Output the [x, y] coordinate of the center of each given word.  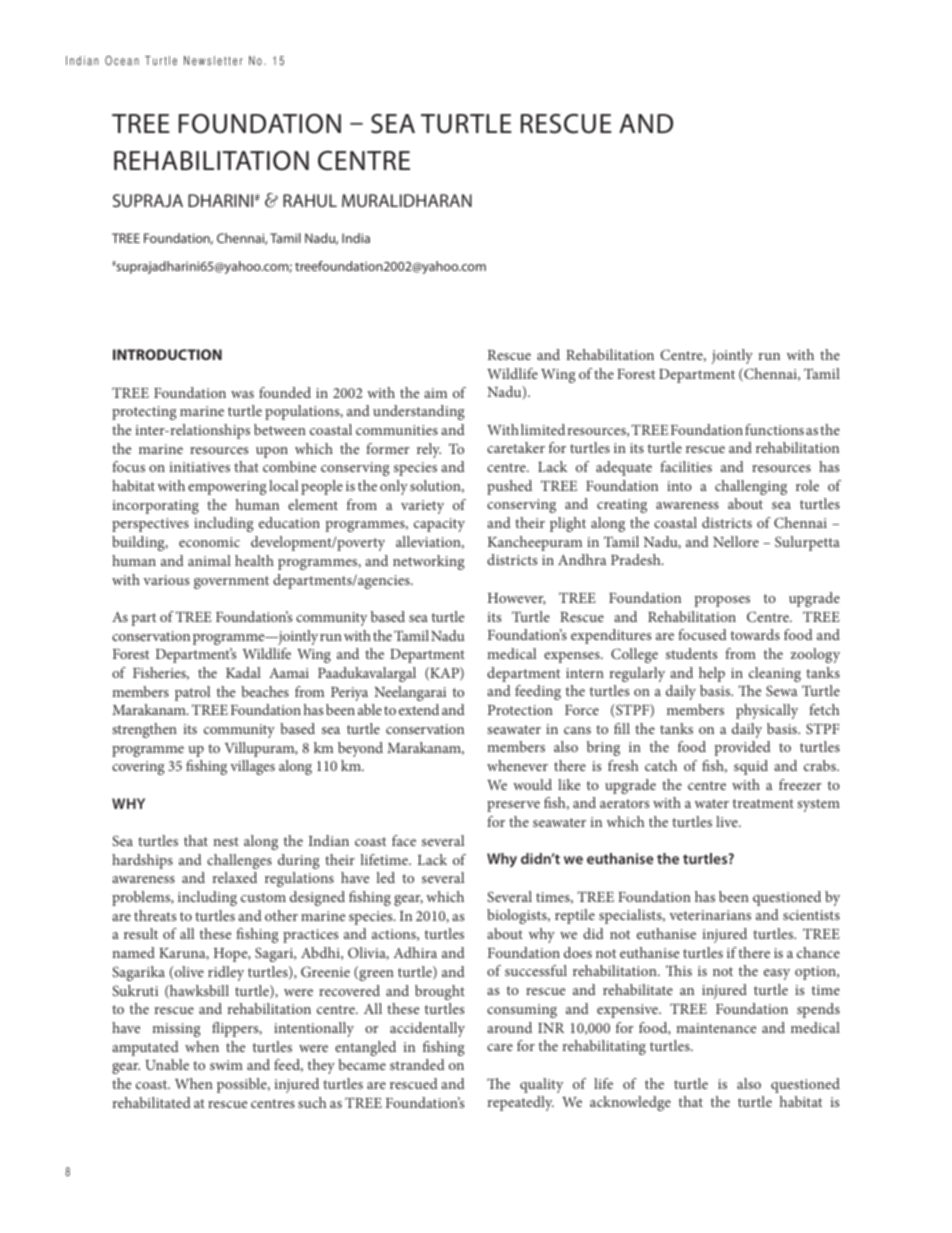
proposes [722, 601]
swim [226, 1065]
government [231, 582]
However [517, 599]
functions [774, 429]
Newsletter [213, 61]
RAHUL [310, 200]
